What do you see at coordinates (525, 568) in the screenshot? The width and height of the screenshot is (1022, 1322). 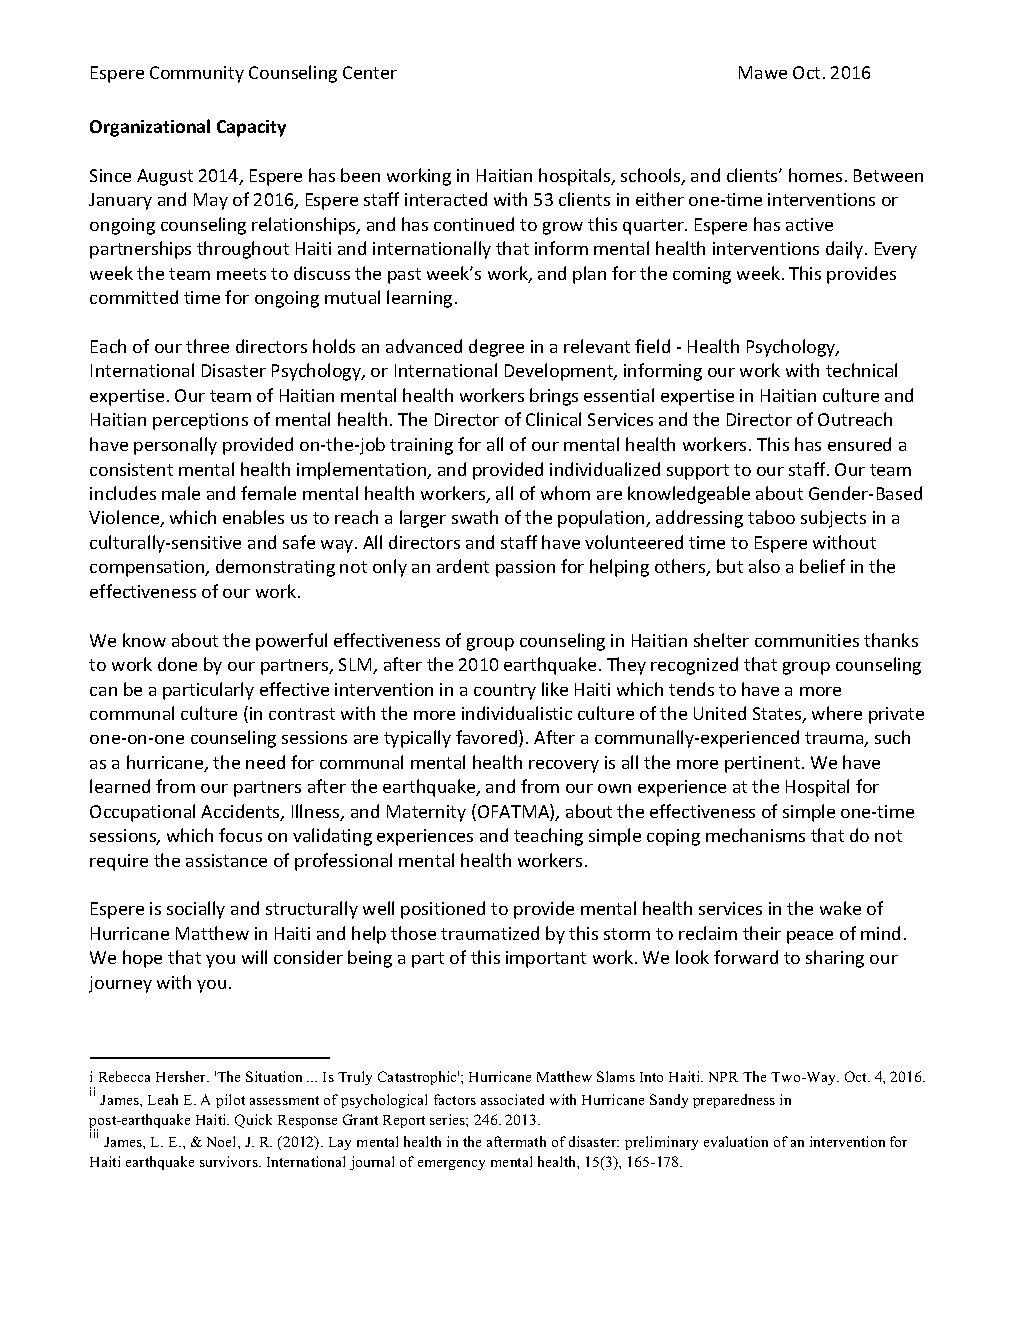 I see `passion` at bounding box center [525, 568].
